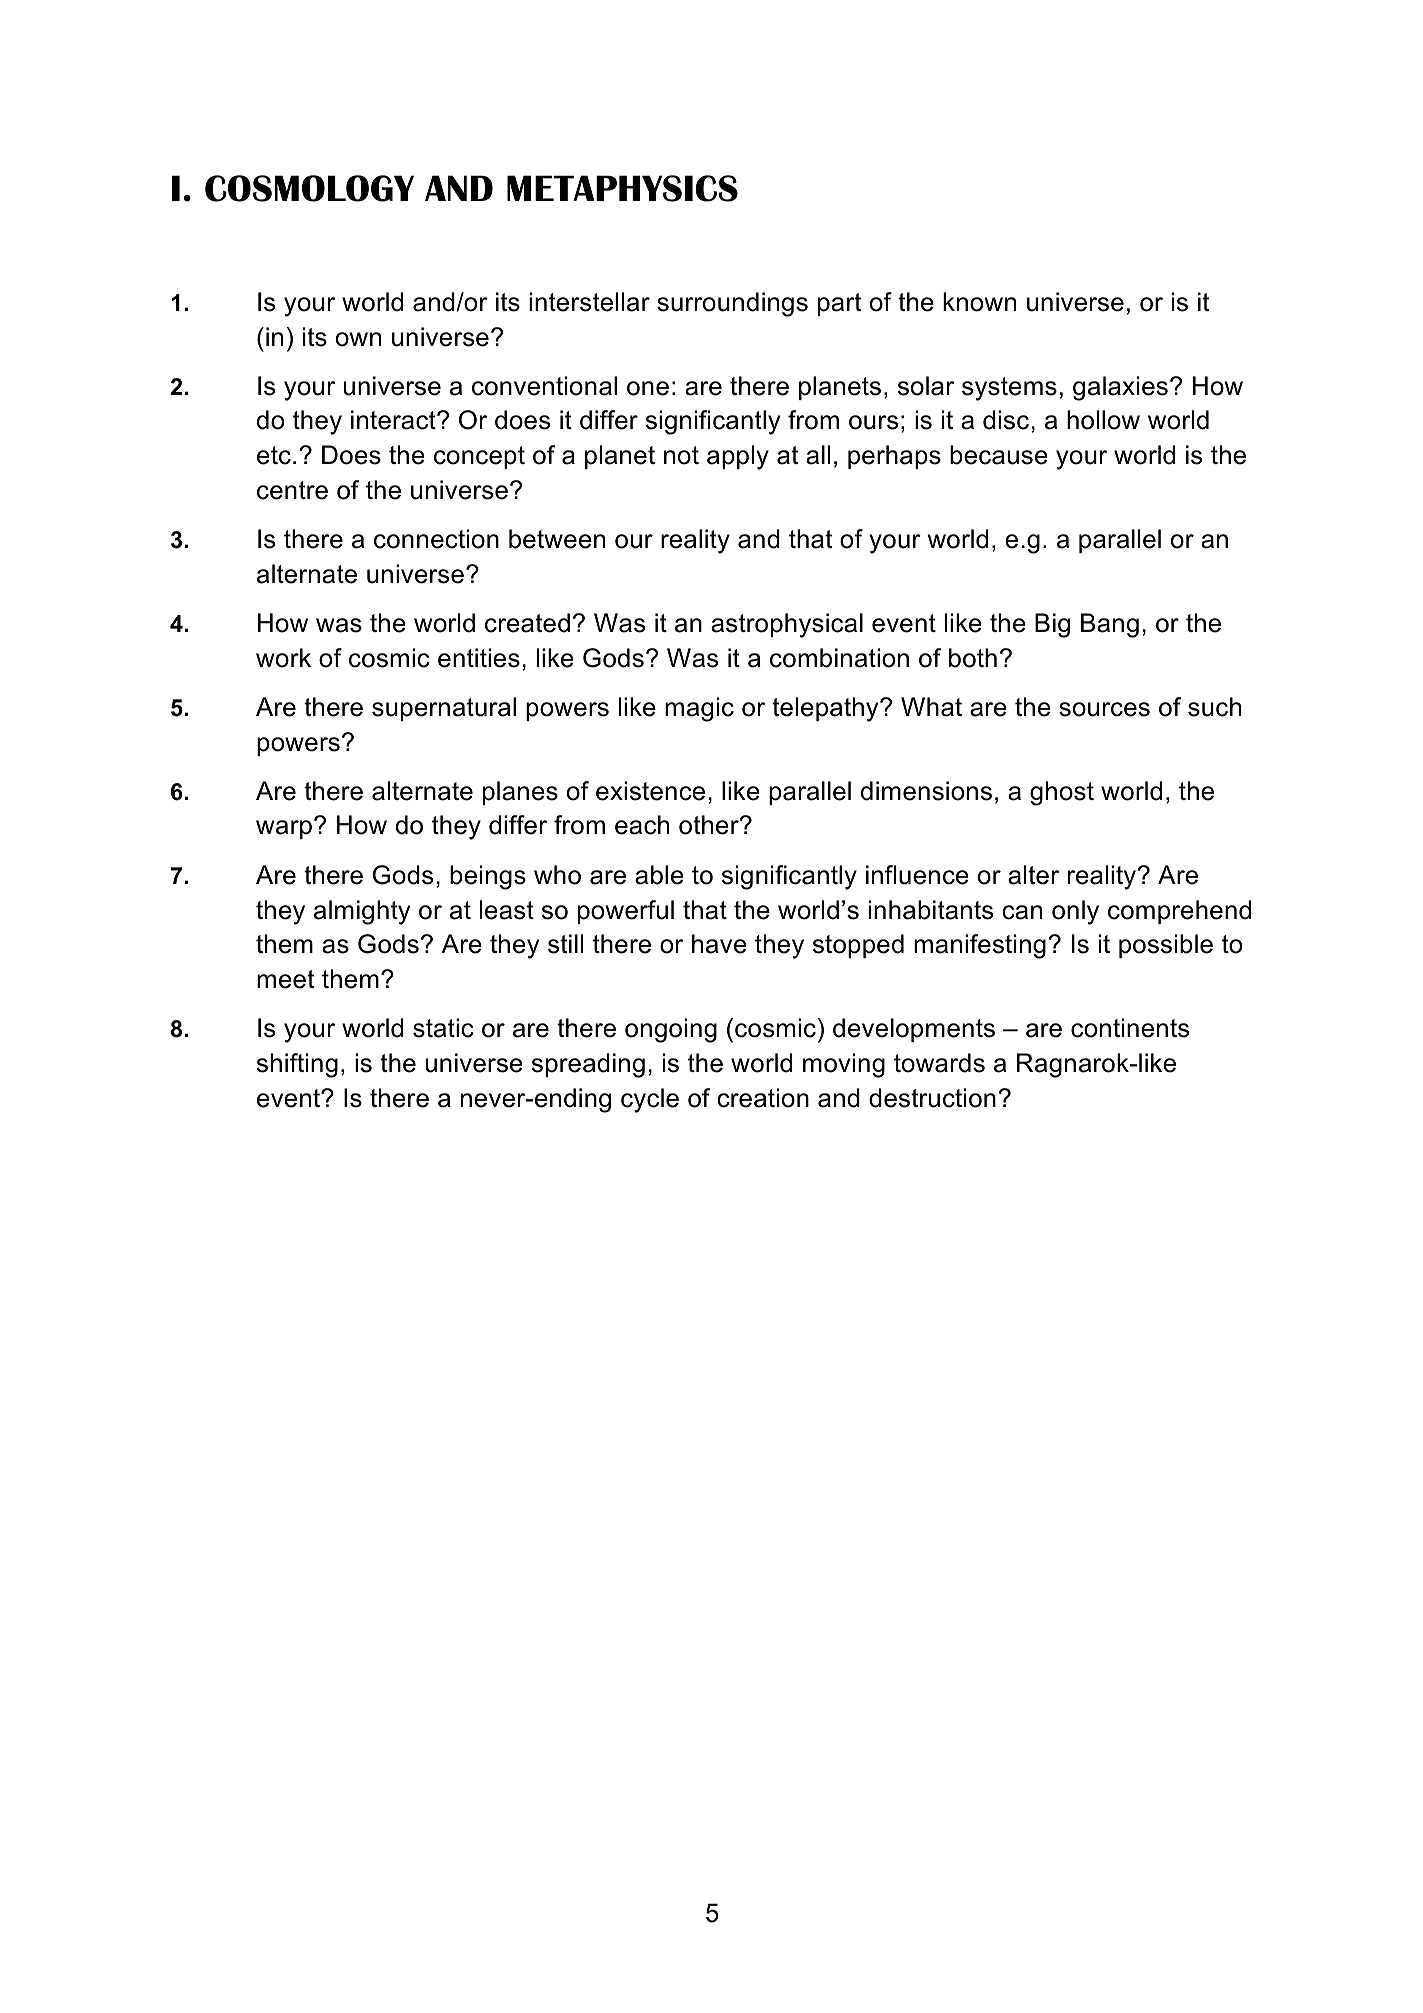 This image has height=2013, width=1423. I want to click on shifting, so click(297, 1065).
